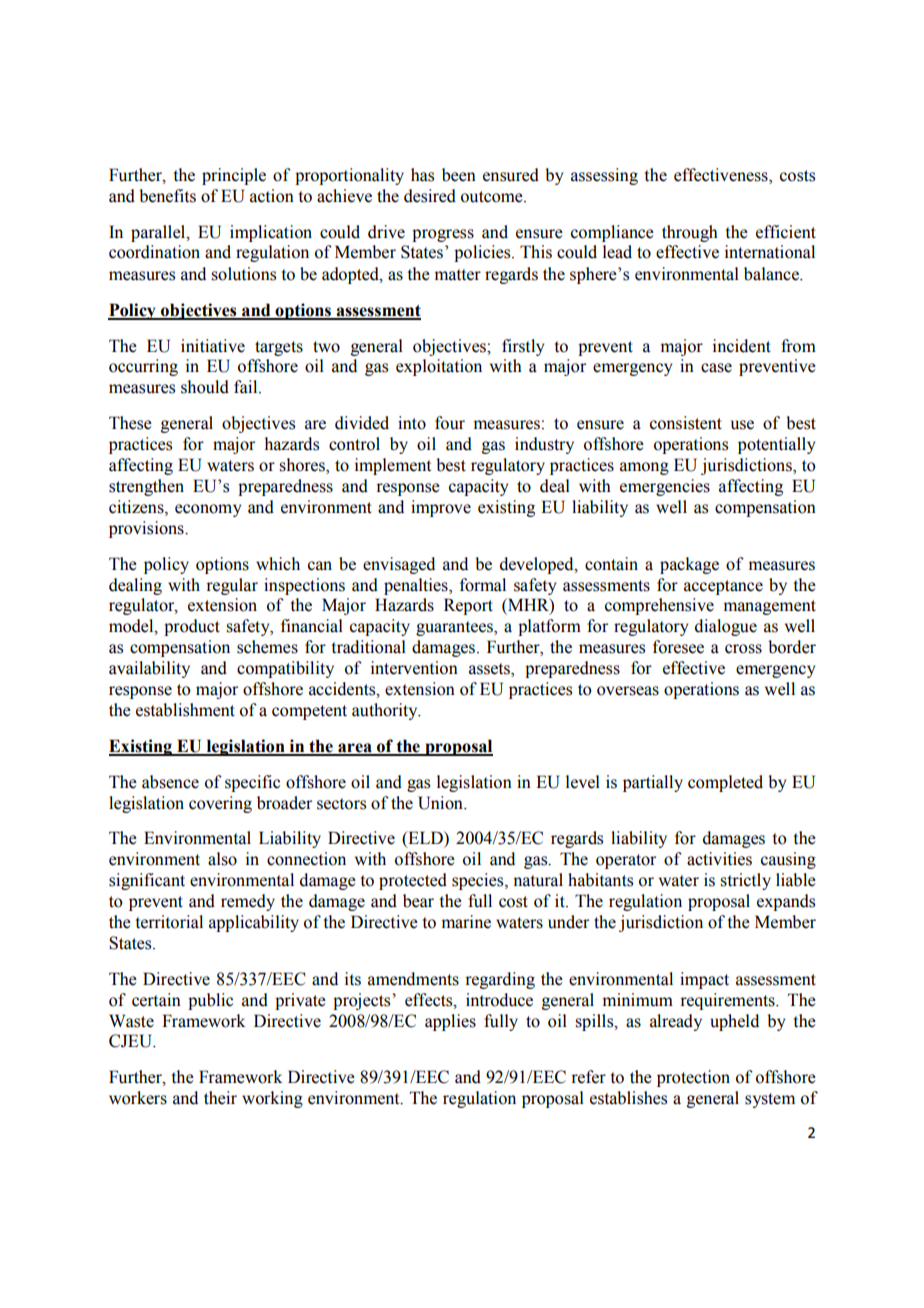  Describe the element at coordinates (167, 196) in the screenshot. I see `benefits` at that location.
